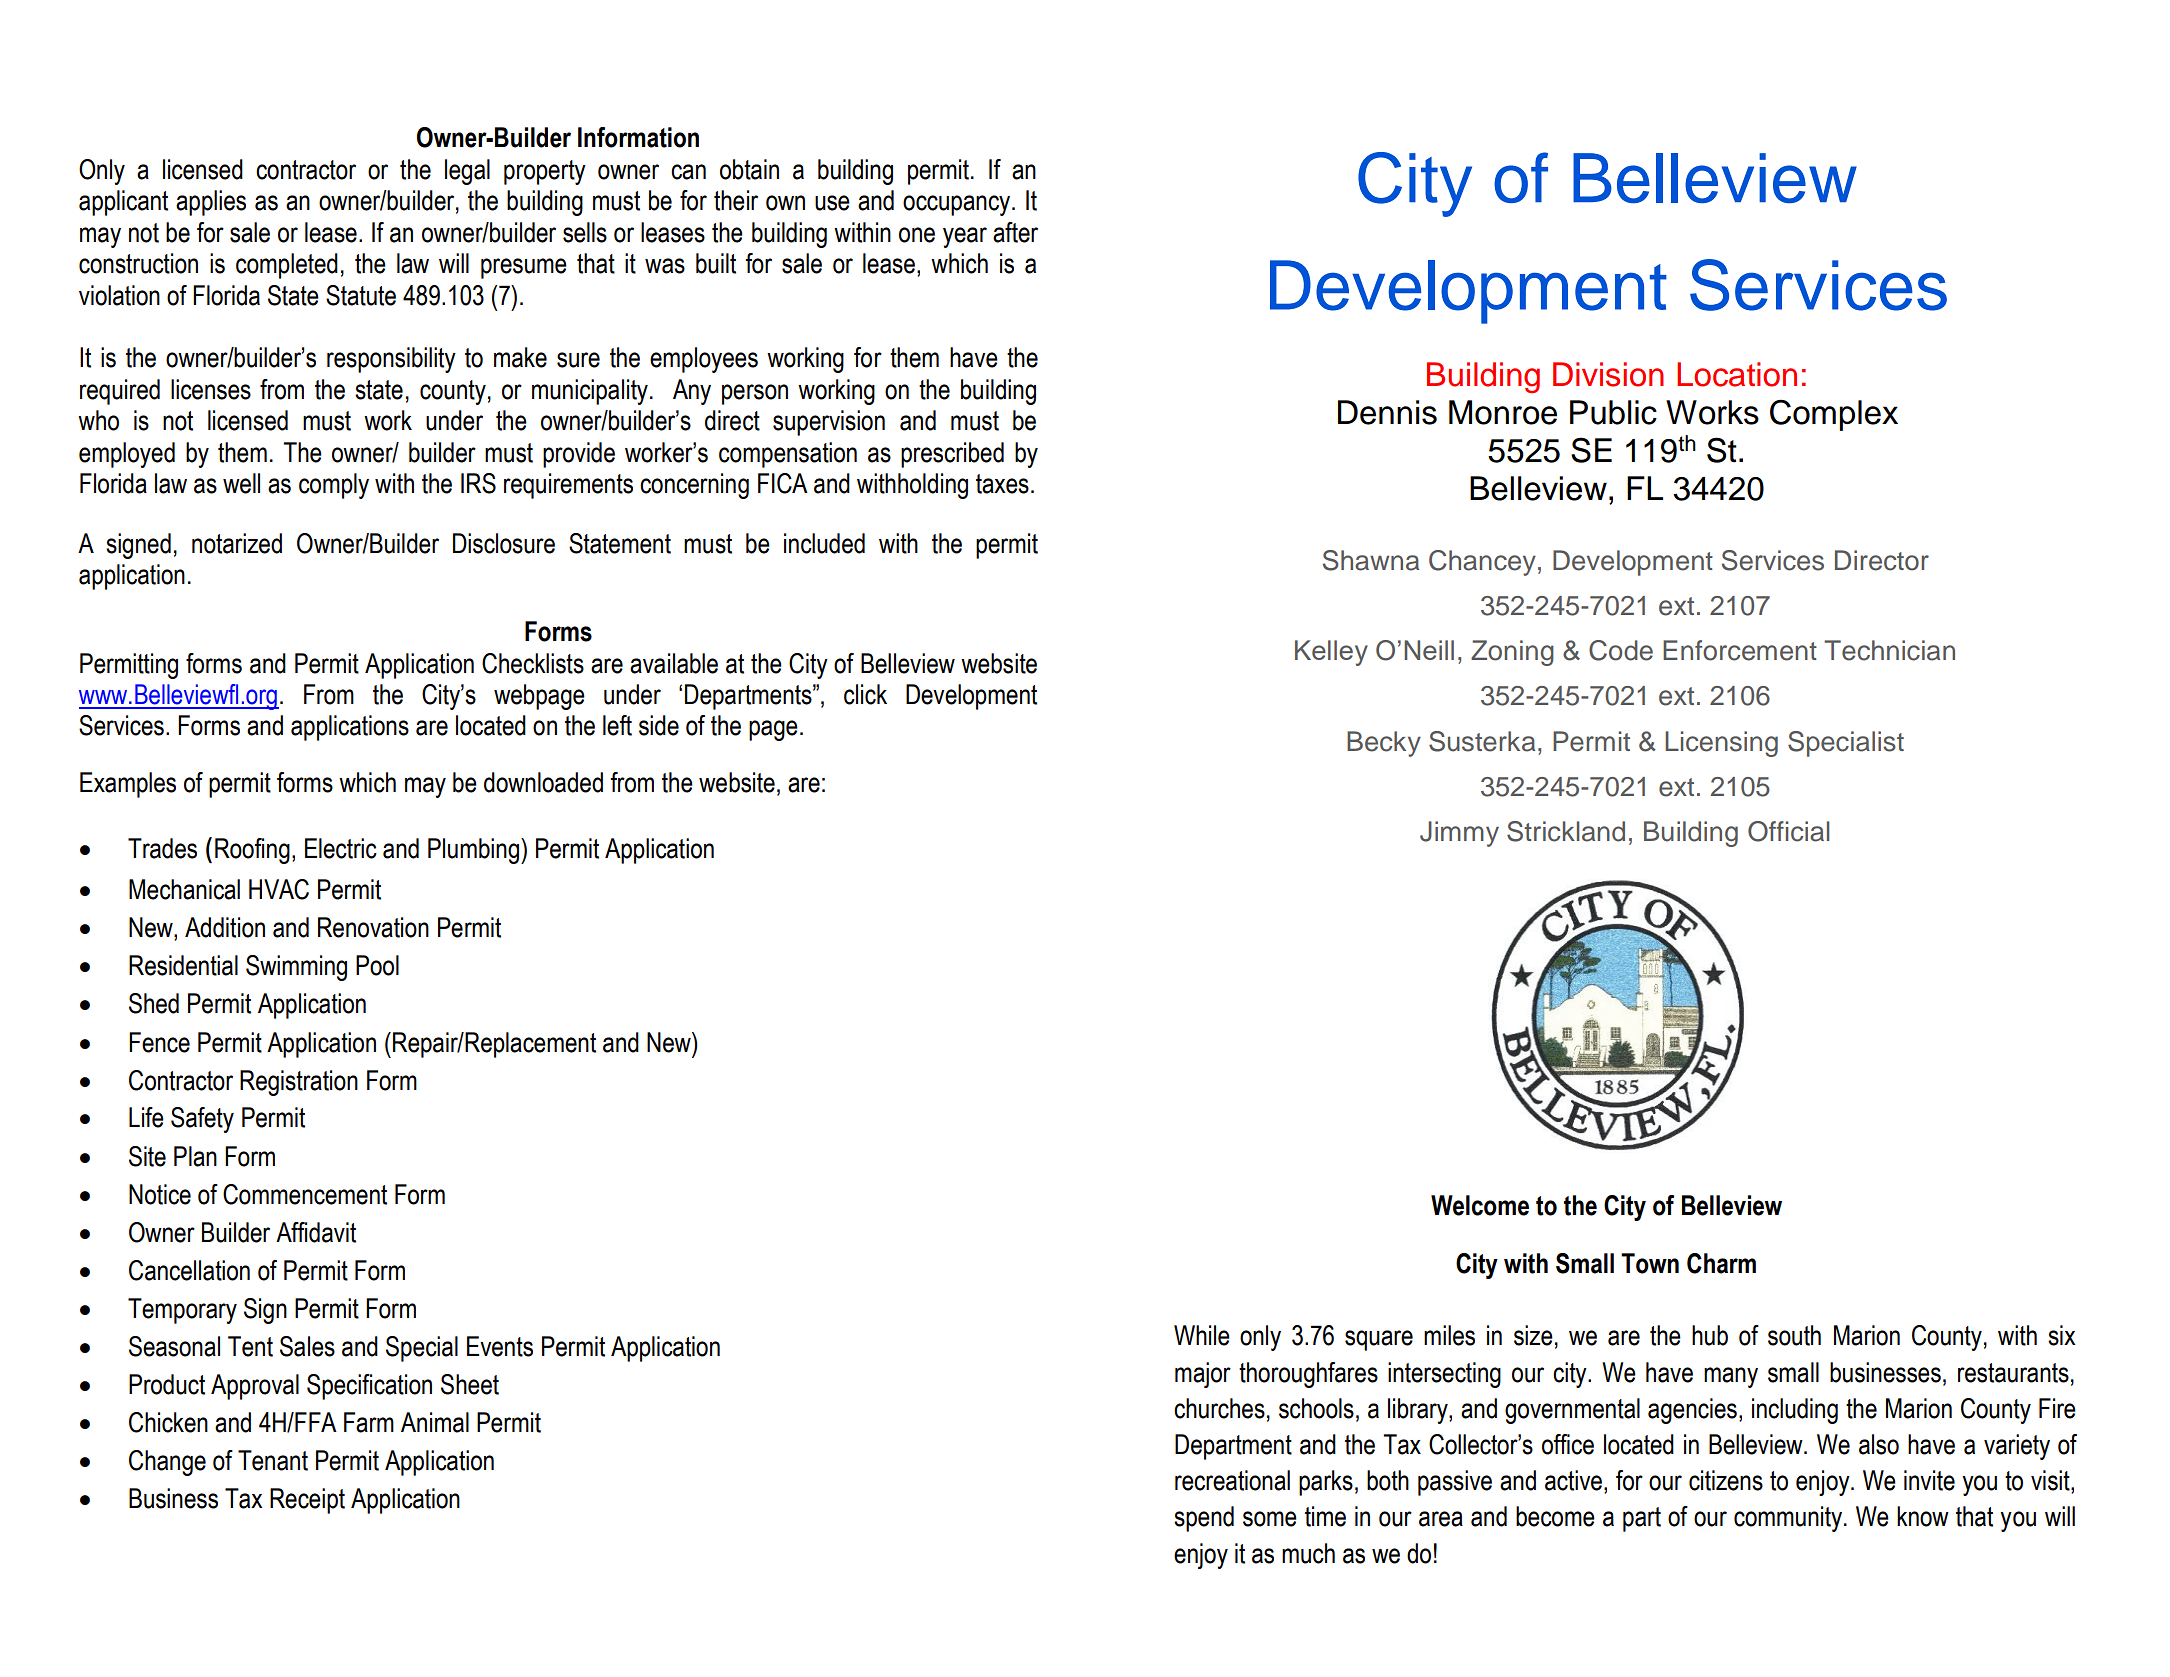 Image resolution: width=2170 pixels, height=1677 pixels. What do you see at coordinates (1002, 484) in the screenshot?
I see `taxes` at bounding box center [1002, 484].
